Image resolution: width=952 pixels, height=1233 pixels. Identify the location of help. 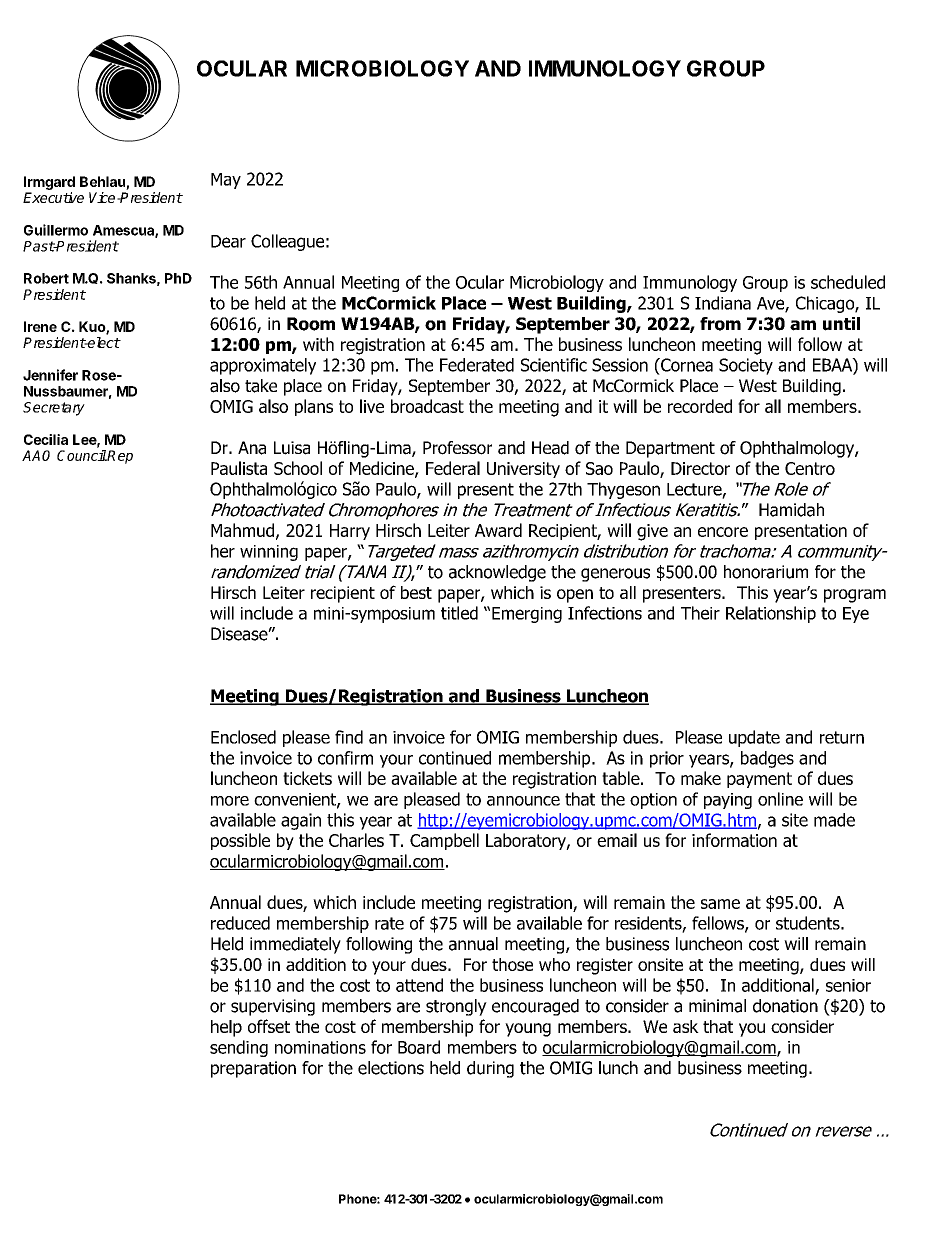
(226, 1028).
